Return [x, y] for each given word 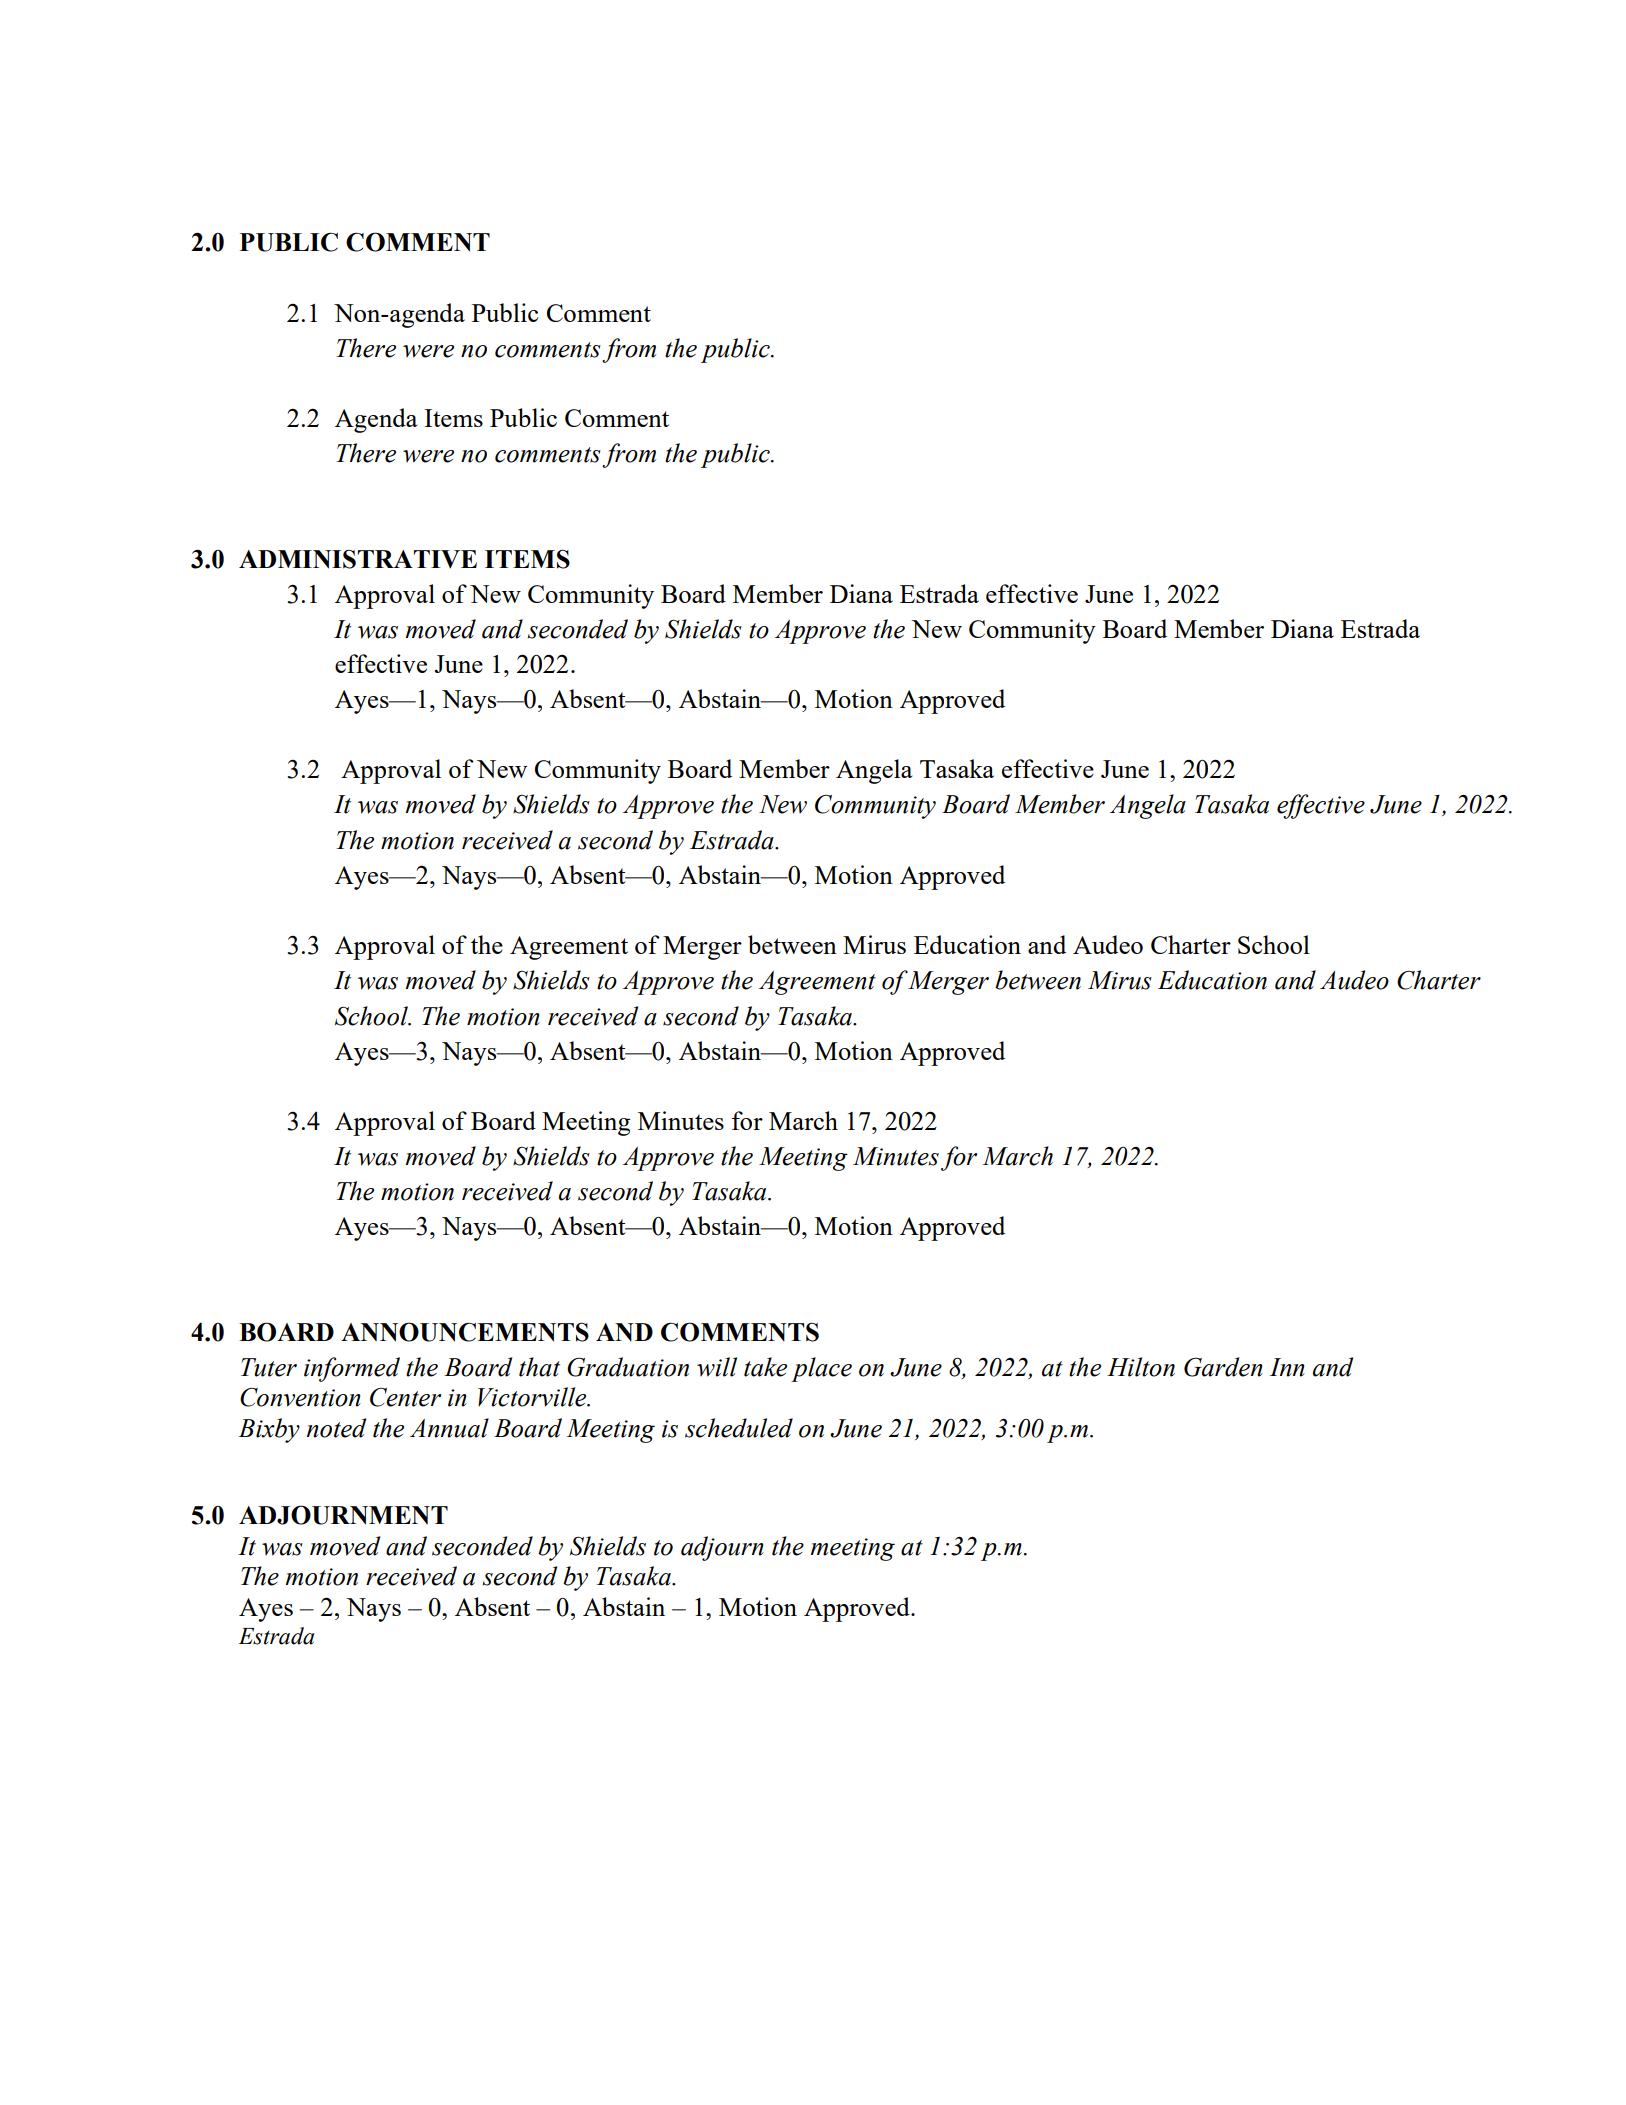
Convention [300, 1397]
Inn [1287, 1367]
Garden [1223, 1367]
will [717, 1367]
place [821, 1369]
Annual [449, 1428]
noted [336, 1428]
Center [405, 1397]
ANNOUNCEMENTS [465, 1332]
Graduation [628, 1367]
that [539, 1367]
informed [352, 1369]
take [765, 1367]
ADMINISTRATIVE [358, 559]
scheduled [739, 1428]
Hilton [1141, 1367]
